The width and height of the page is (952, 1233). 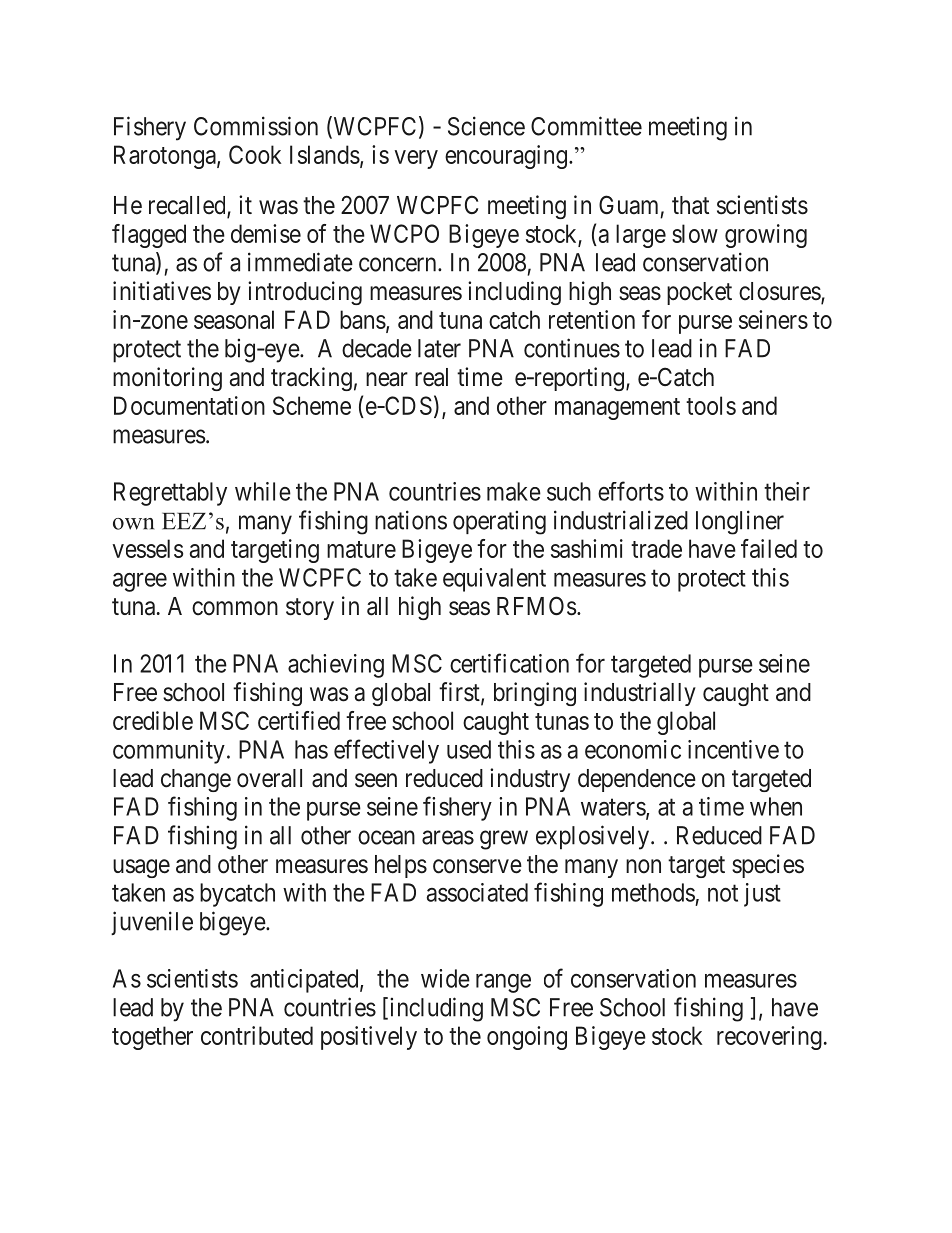 What do you see at coordinates (189, 405) in the page?
I see `Documentation` at bounding box center [189, 405].
